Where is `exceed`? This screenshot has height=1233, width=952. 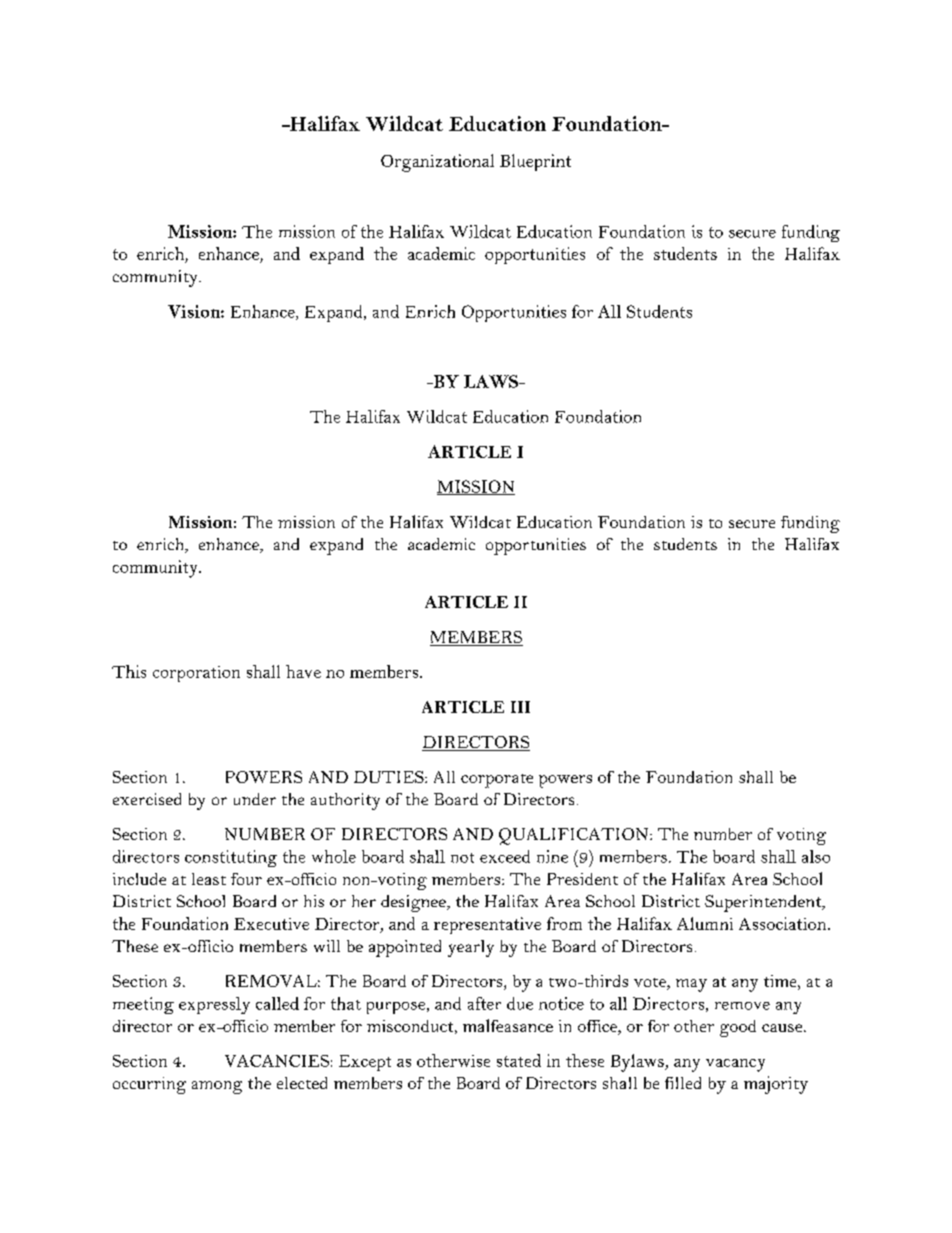 exceed is located at coordinates (505, 856).
